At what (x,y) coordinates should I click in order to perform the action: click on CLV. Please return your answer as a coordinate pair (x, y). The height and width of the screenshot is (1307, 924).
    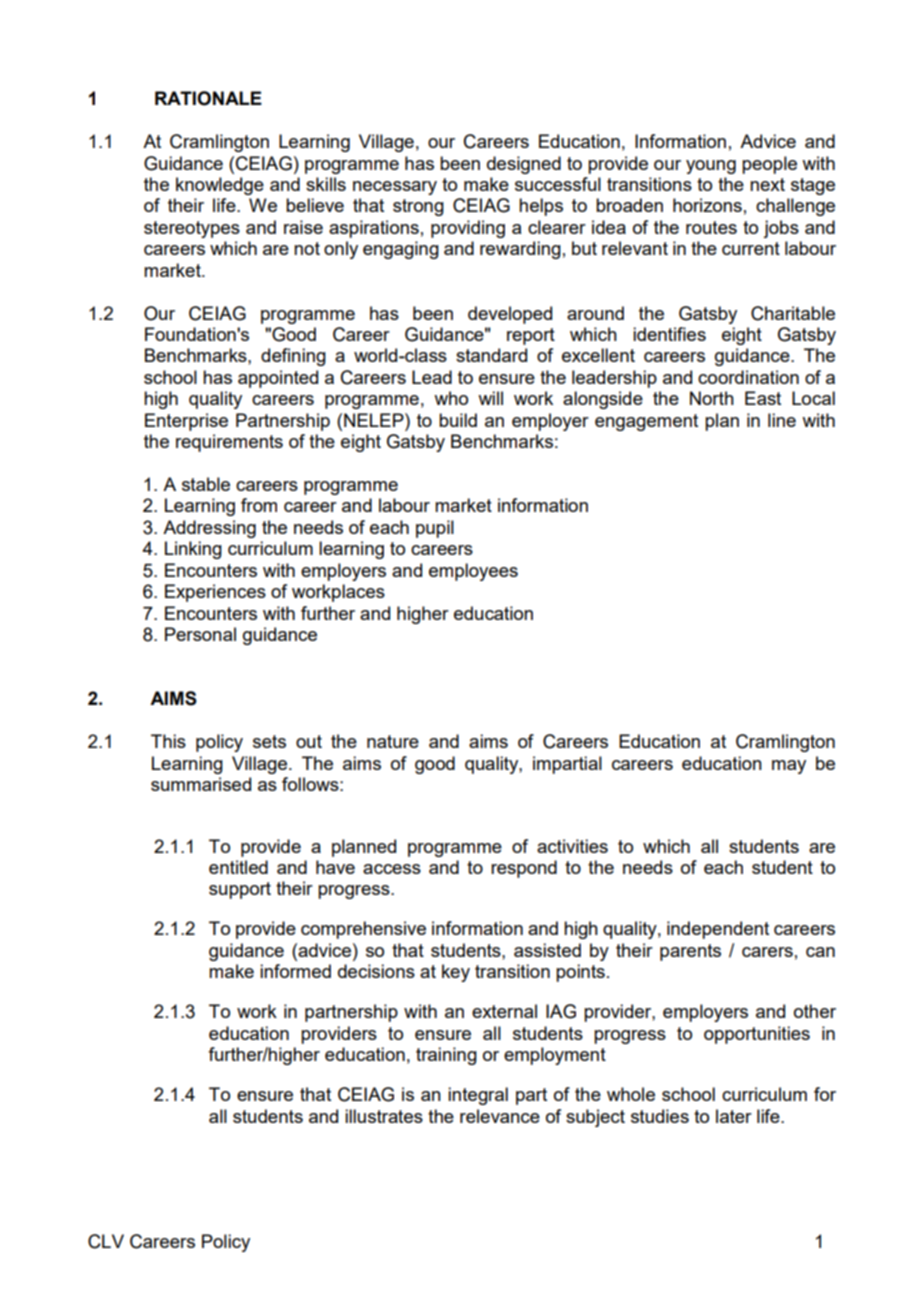
    Looking at the image, I should click on (106, 1241).
